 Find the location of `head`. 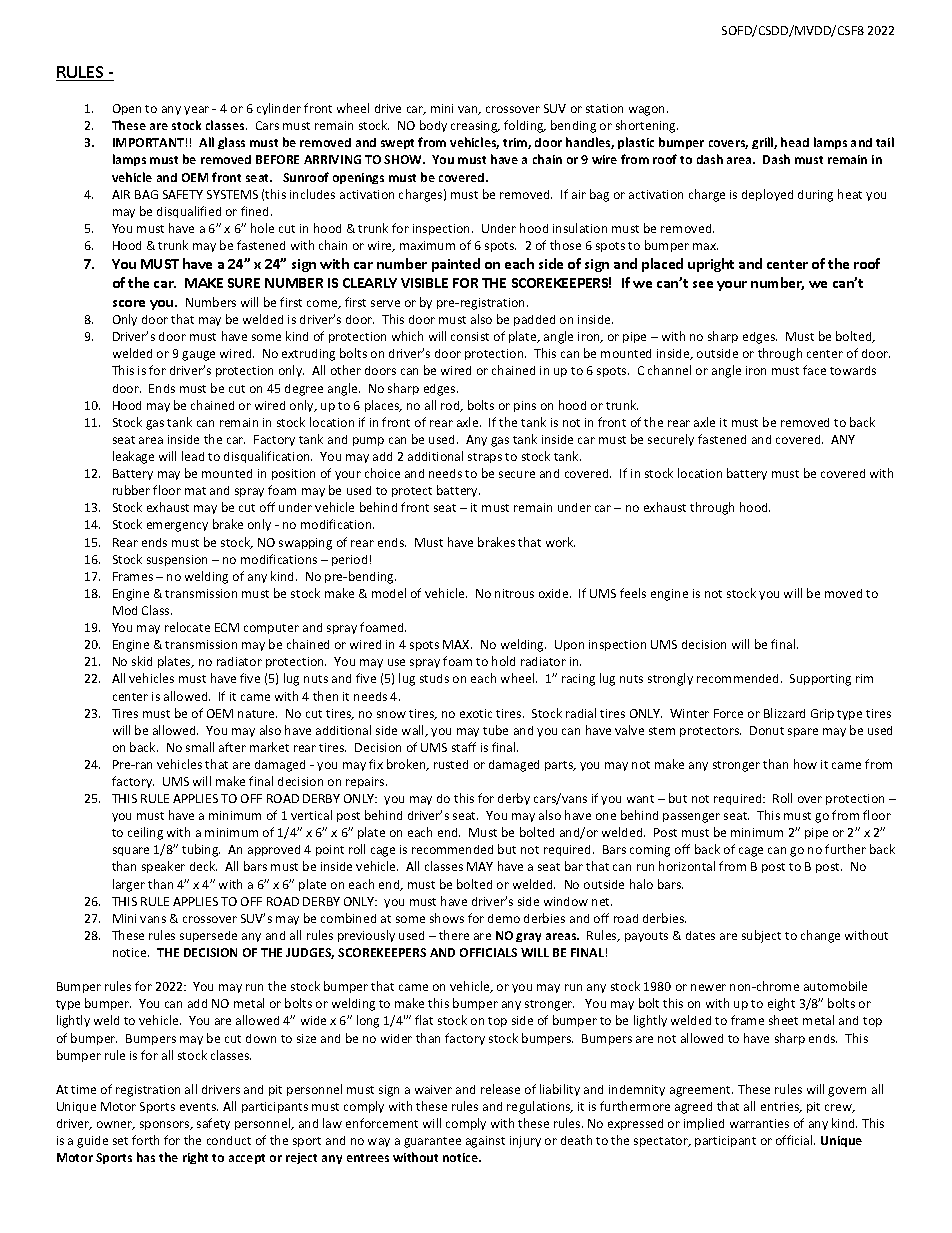

head is located at coordinates (795, 142).
